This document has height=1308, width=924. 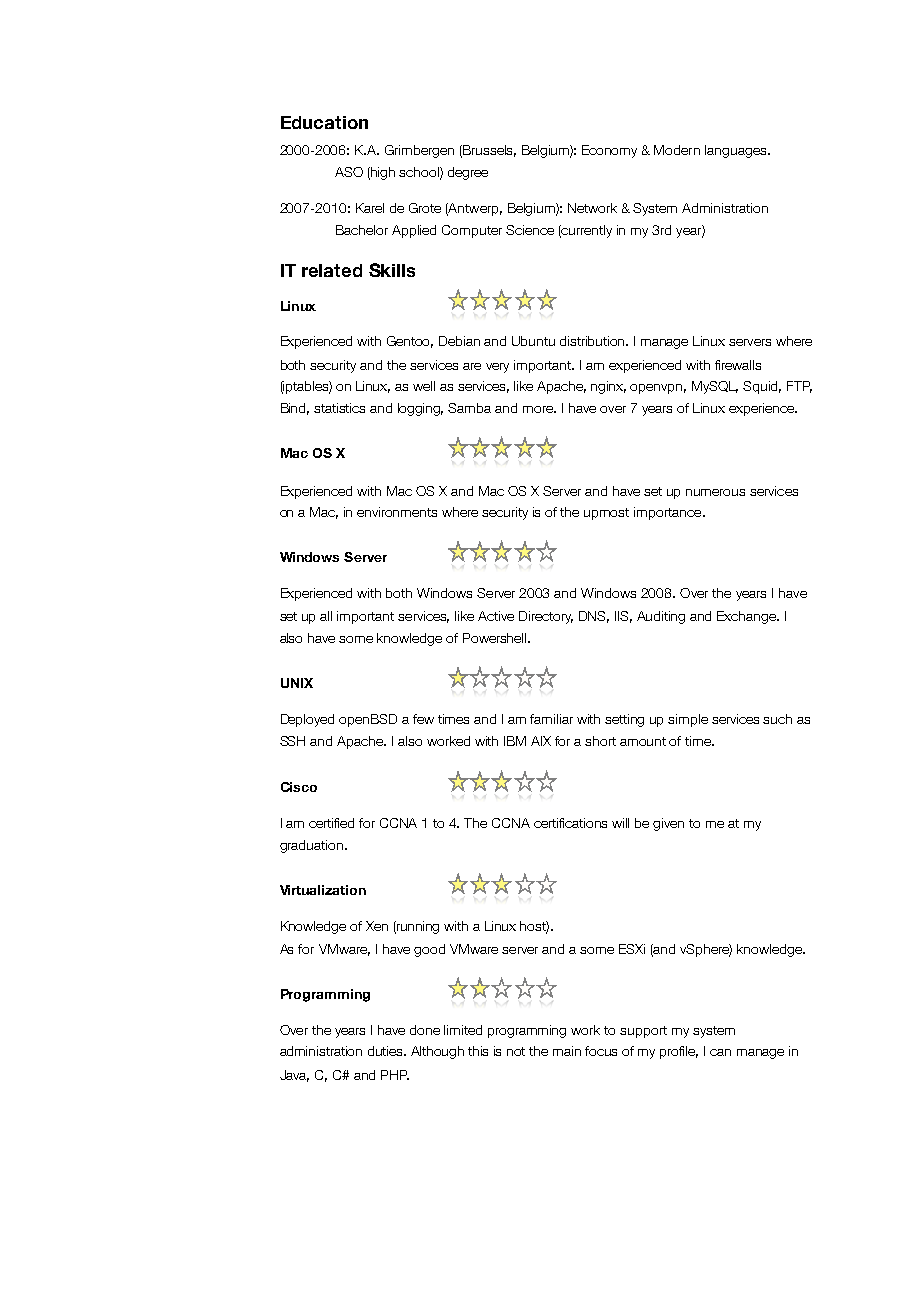 What do you see at coordinates (737, 151) in the document?
I see `languages` at bounding box center [737, 151].
